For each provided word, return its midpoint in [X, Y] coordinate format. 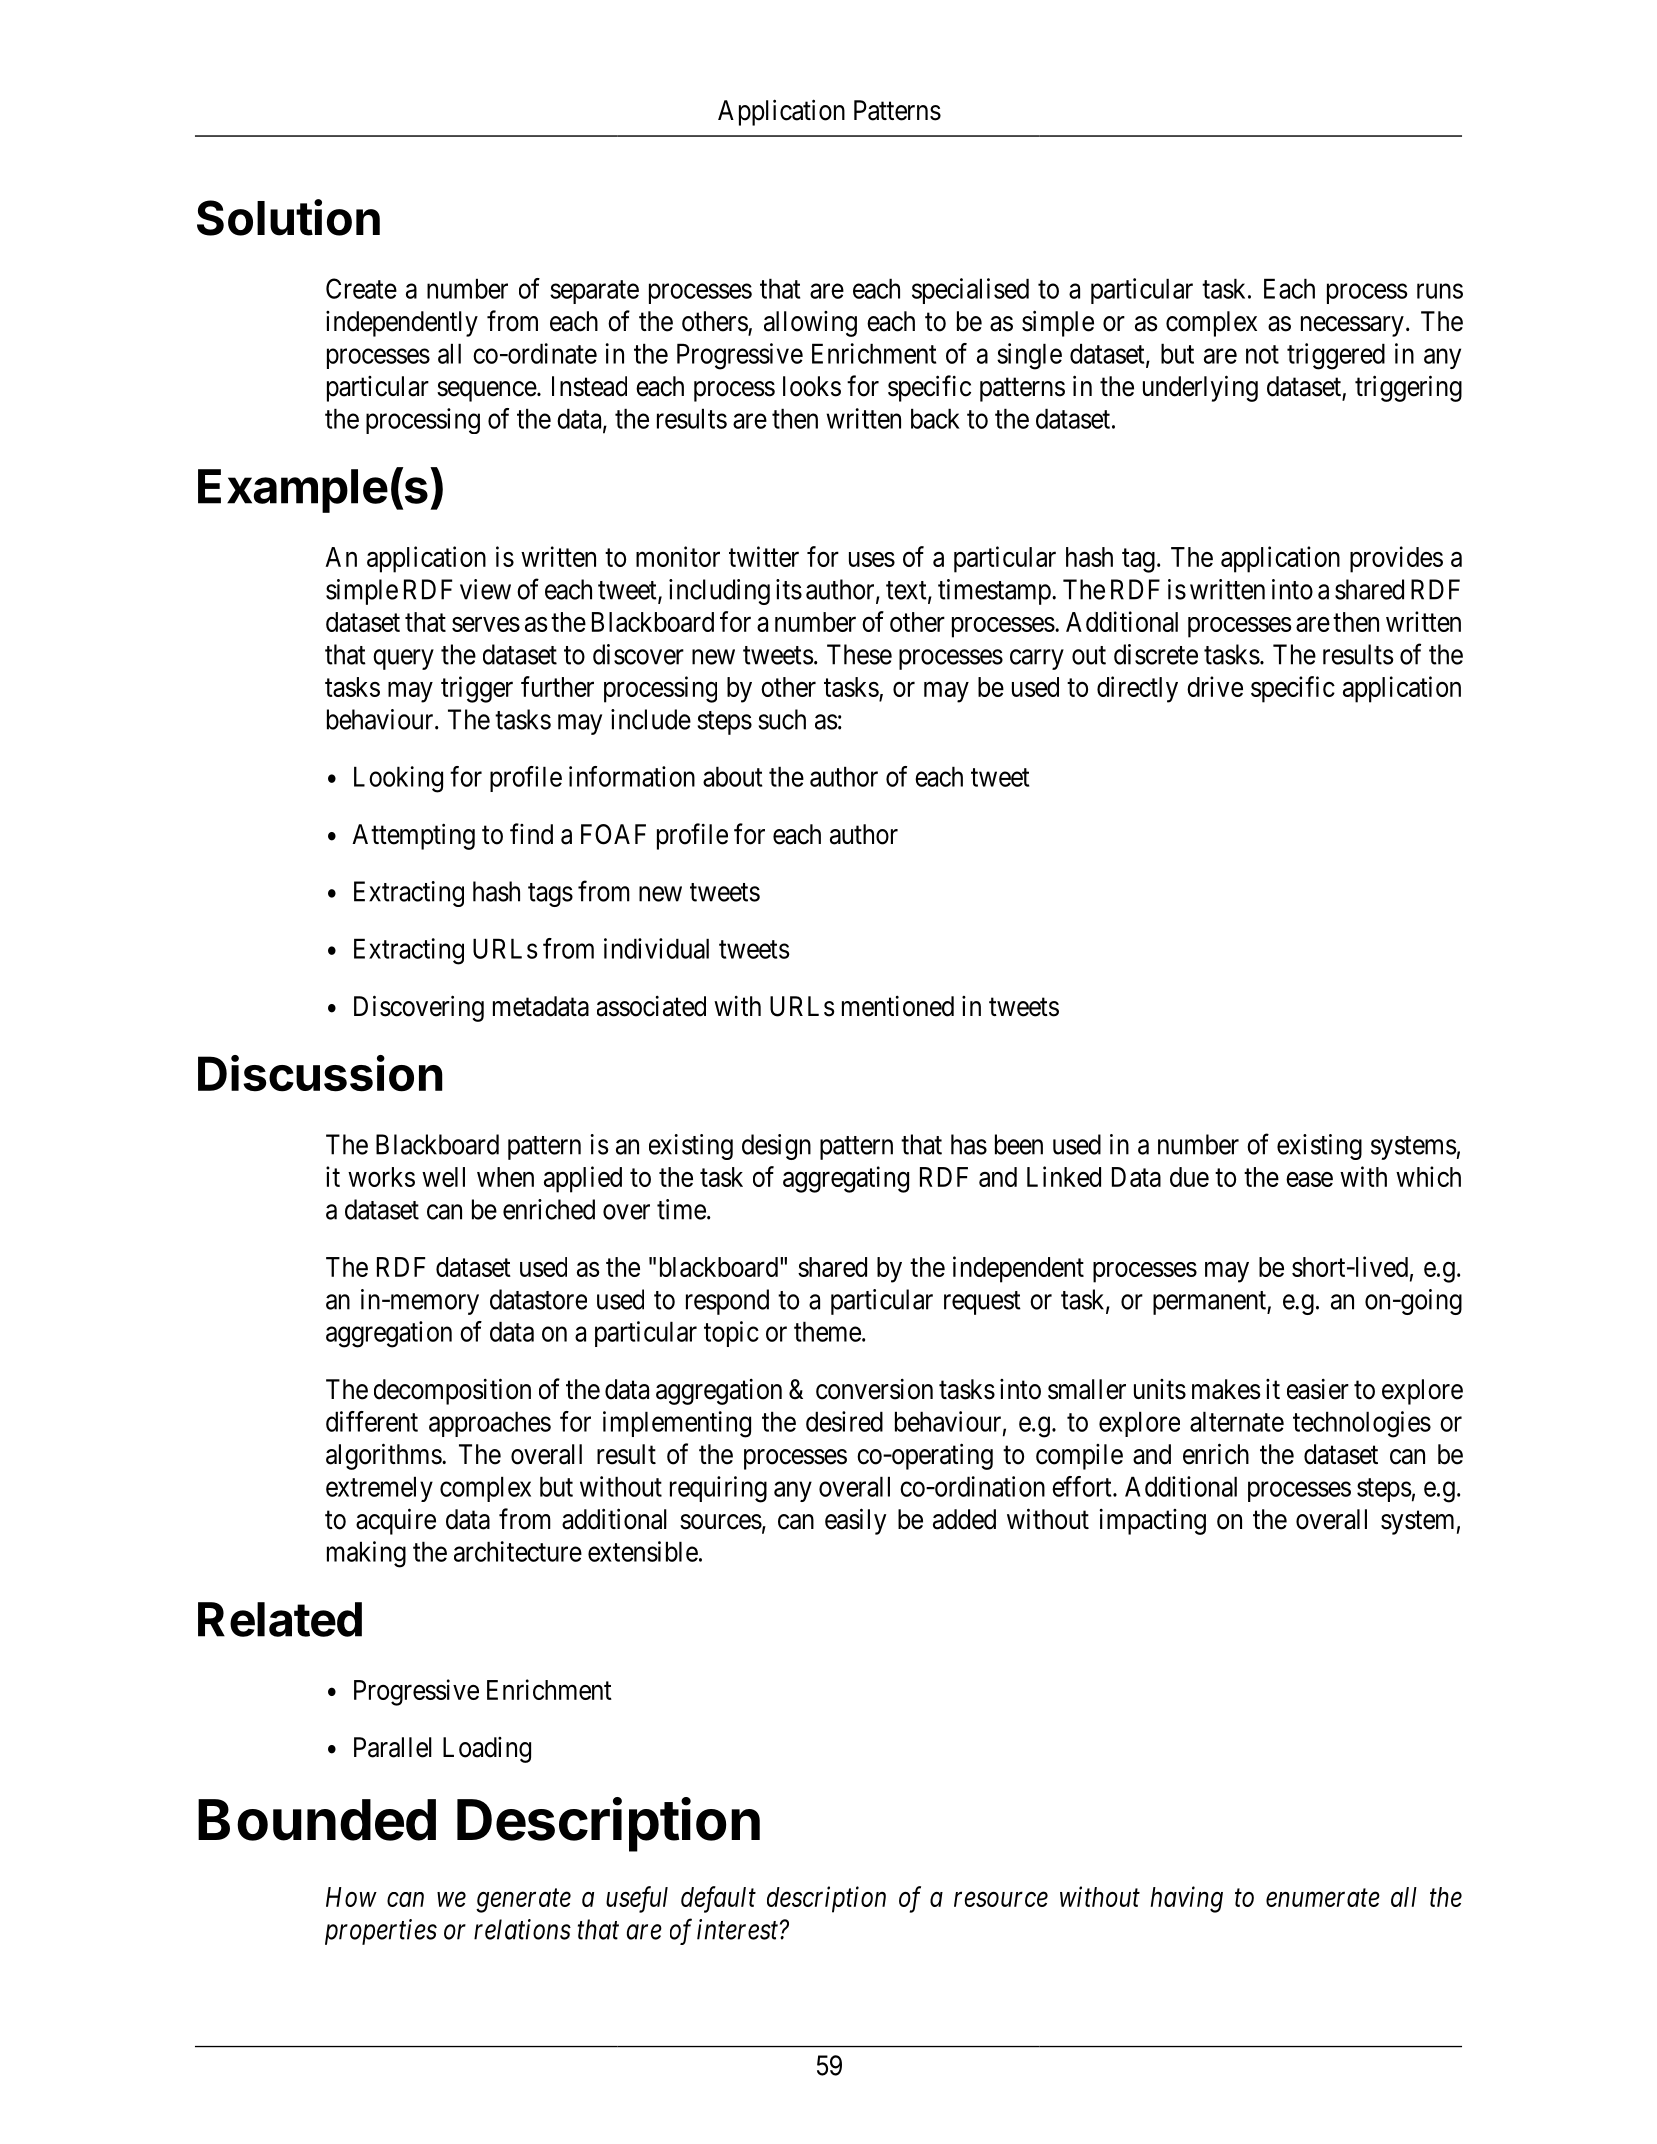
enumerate [1323, 1898]
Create [361, 288]
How [351, 1897]
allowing [810, 324]
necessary [1352, 326]
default [718, 1899]
